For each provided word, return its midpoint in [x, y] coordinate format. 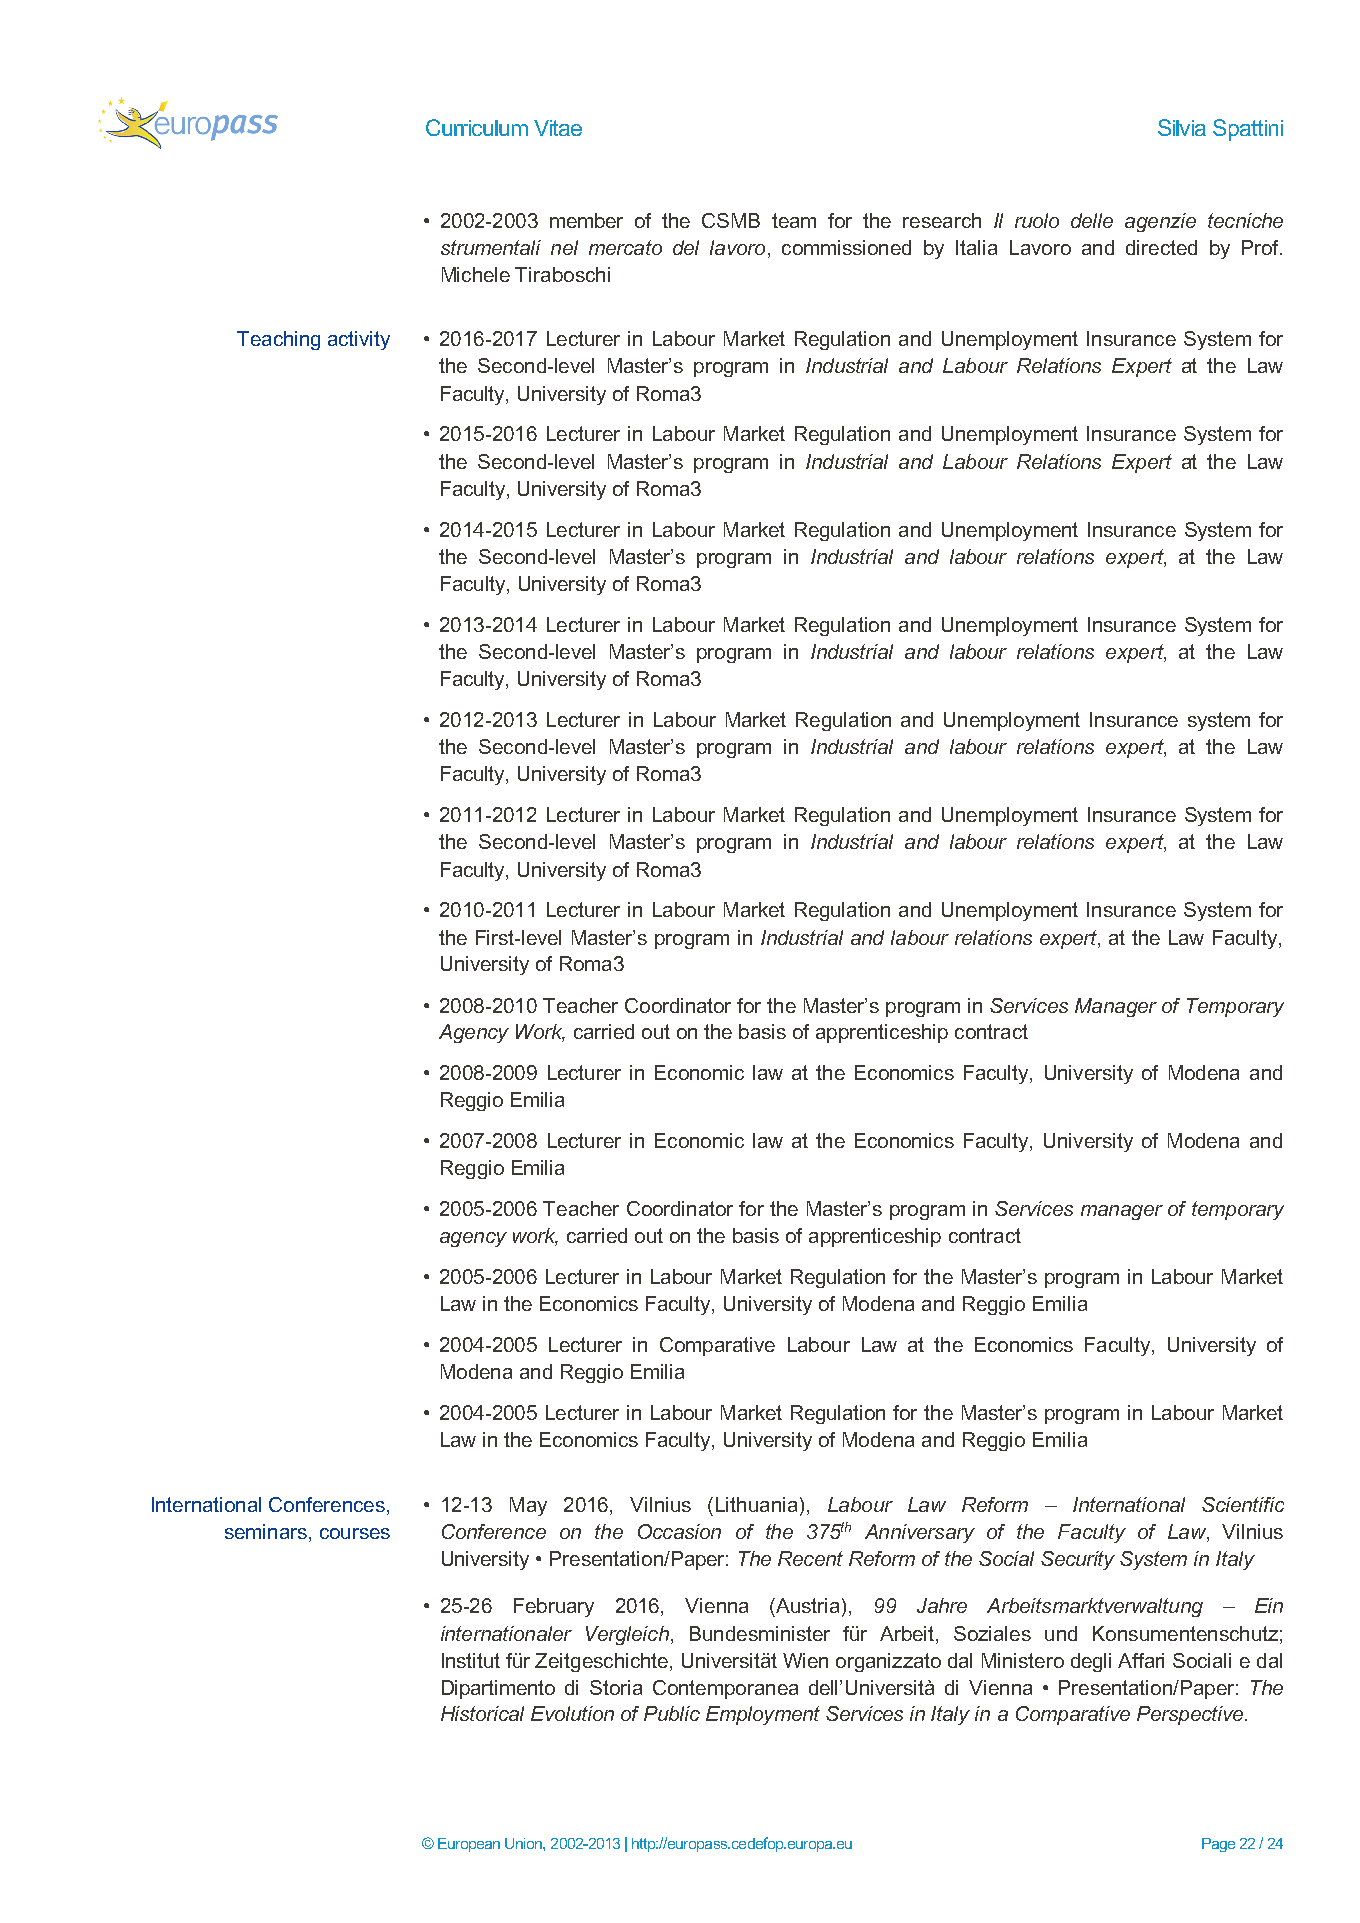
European [469, 1845]
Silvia [1182, 127]
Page [1218, 1845]
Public [672, 1713]
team [794, 220]
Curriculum [477, 127]
